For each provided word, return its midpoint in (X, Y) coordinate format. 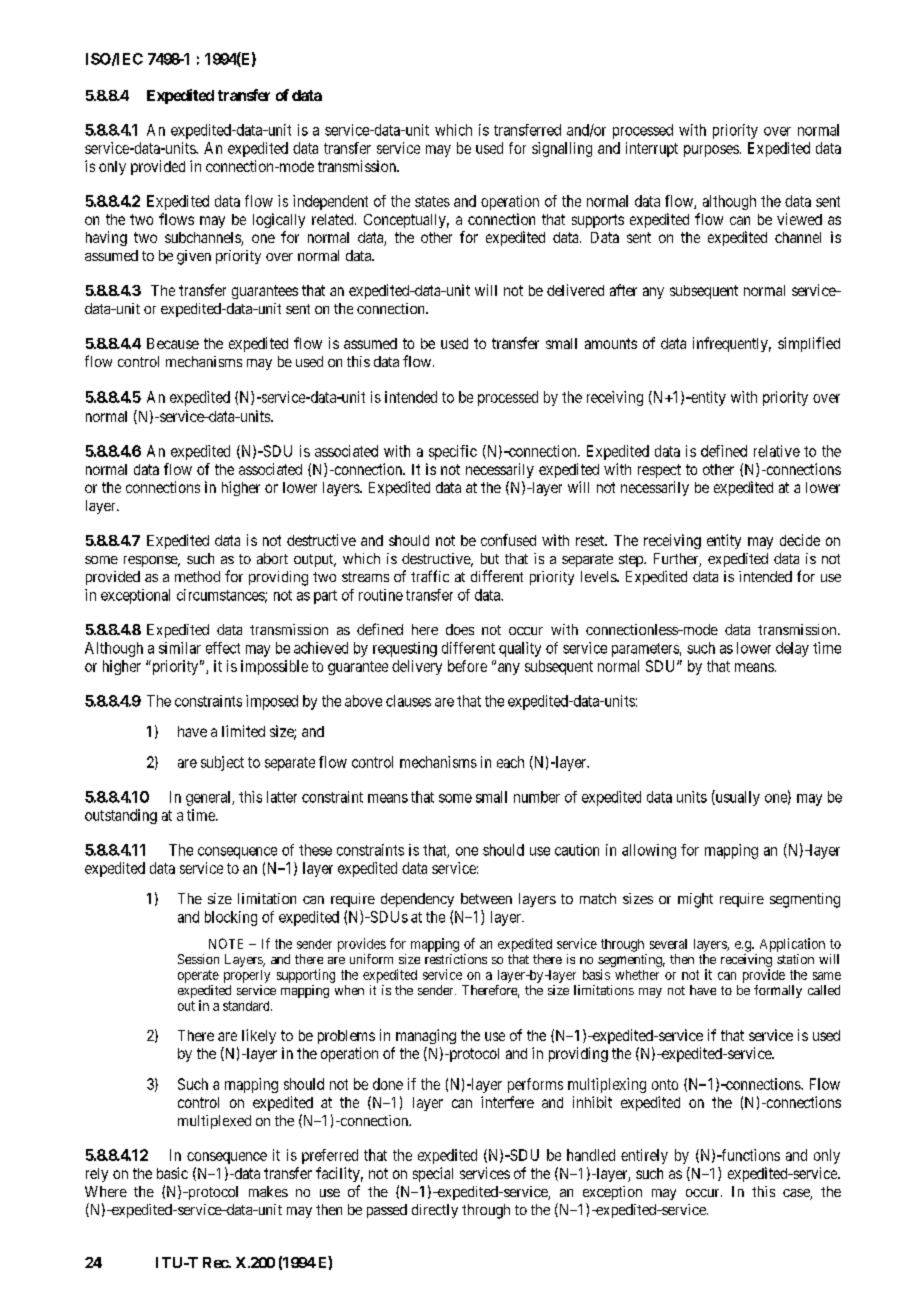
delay (792, 649)
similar (180, 648)
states (432, 201)
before (467, 666)
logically (279, 220)
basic (172, 1173)
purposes (711, 151)
